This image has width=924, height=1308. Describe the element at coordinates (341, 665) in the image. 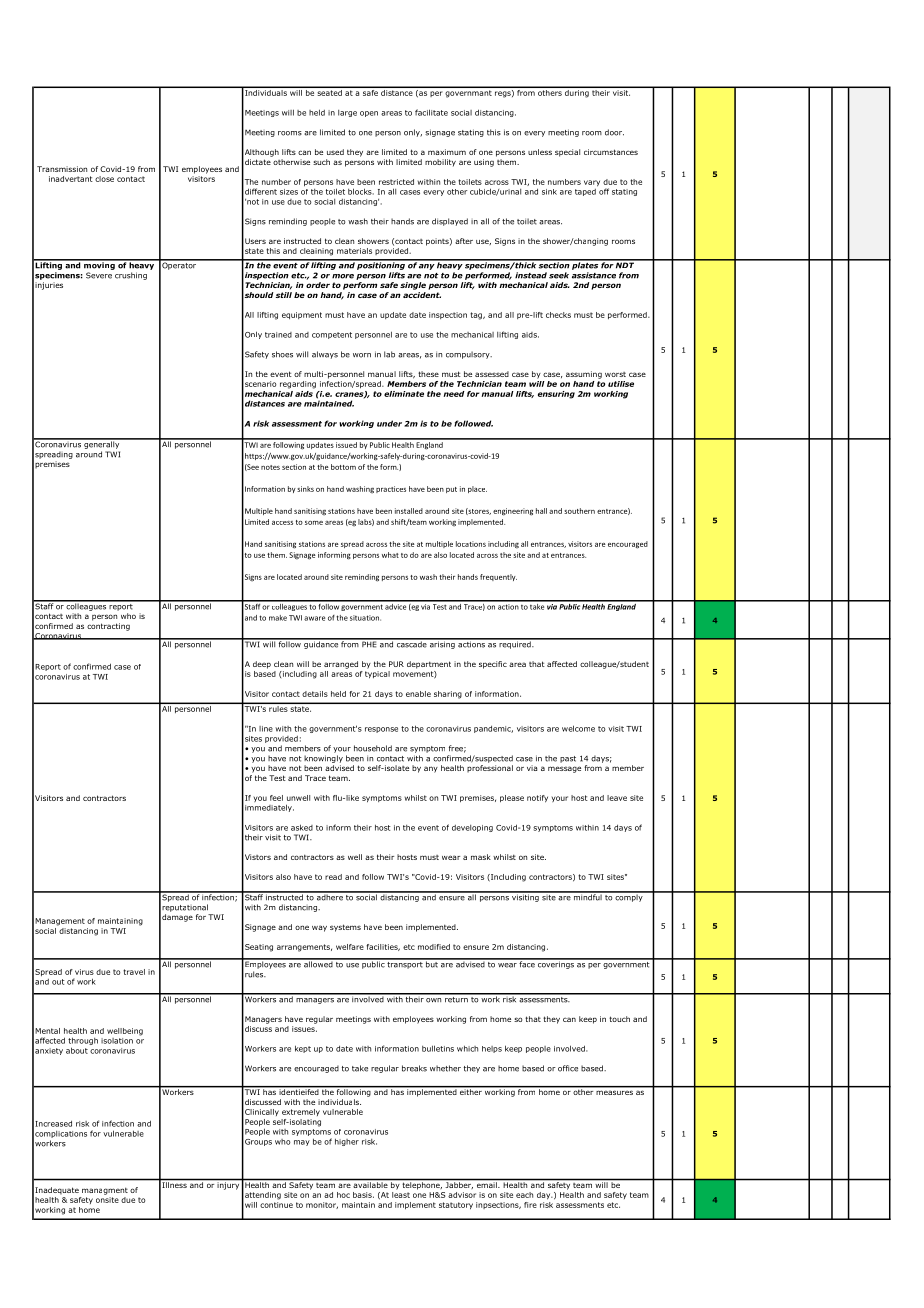

I see `arranged` at that location.
